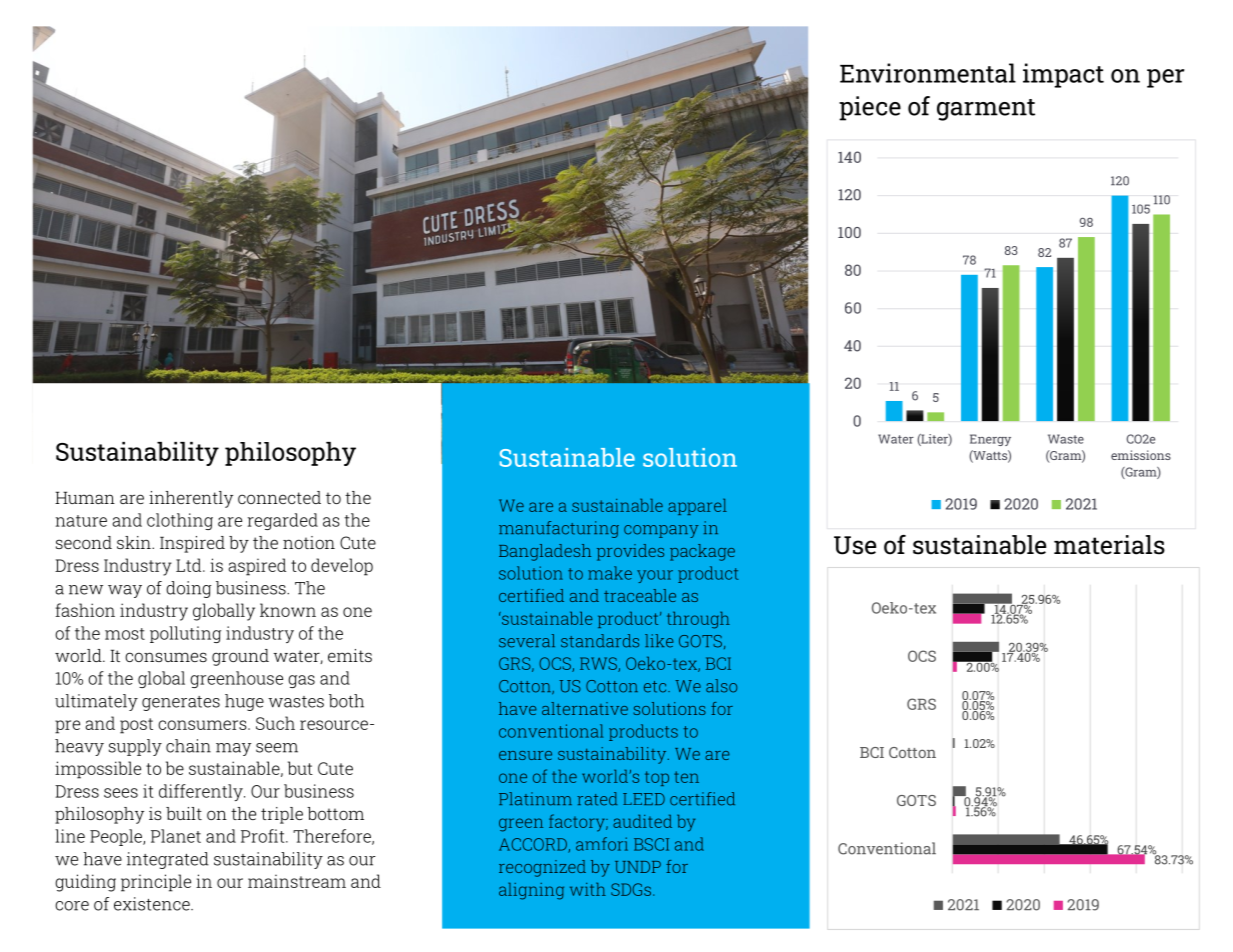 The width and height of the screenshot is (1233, 952). I want to click on inherently, so click(191, 499).
